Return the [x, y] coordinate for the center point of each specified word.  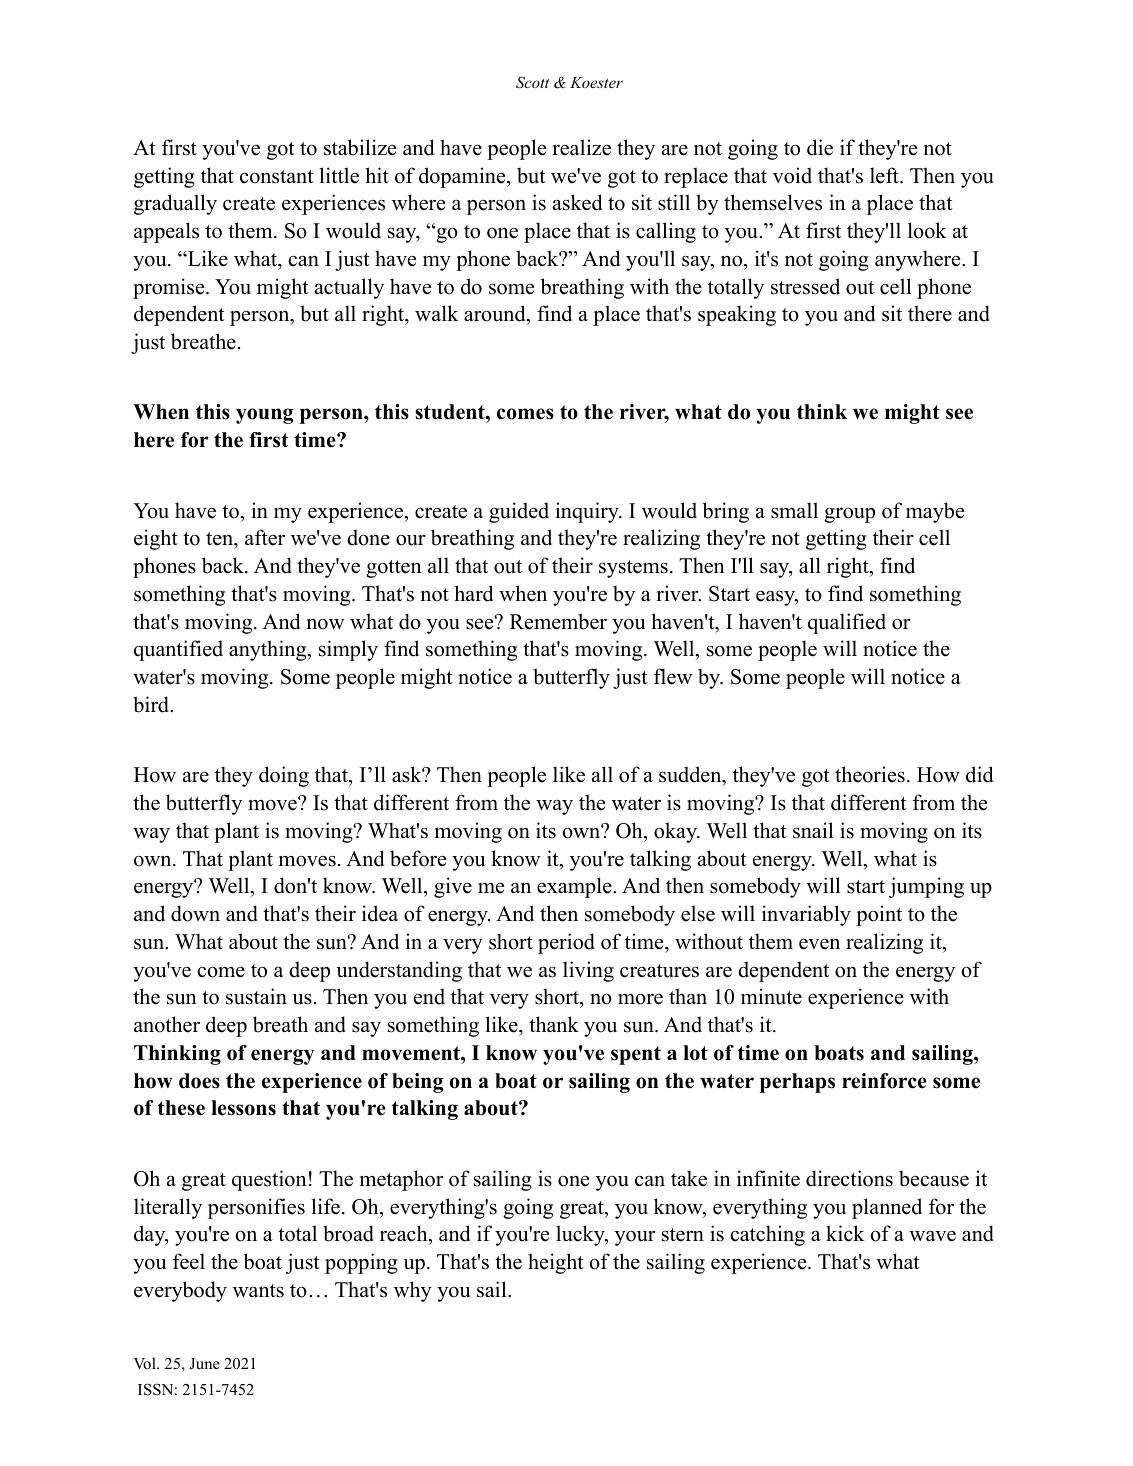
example [575, 887]
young [264, 416]
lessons [243, 1108]
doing [284, 776]
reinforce [884, 1081]
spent [636, 1055]
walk [437, 313]
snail [813, 830]
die [820, 147]
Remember [558, 621]
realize [581, 147]
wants [258, 1291]
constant [277, 177]
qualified [847, 623]
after [265, 537]
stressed [805, 286]
